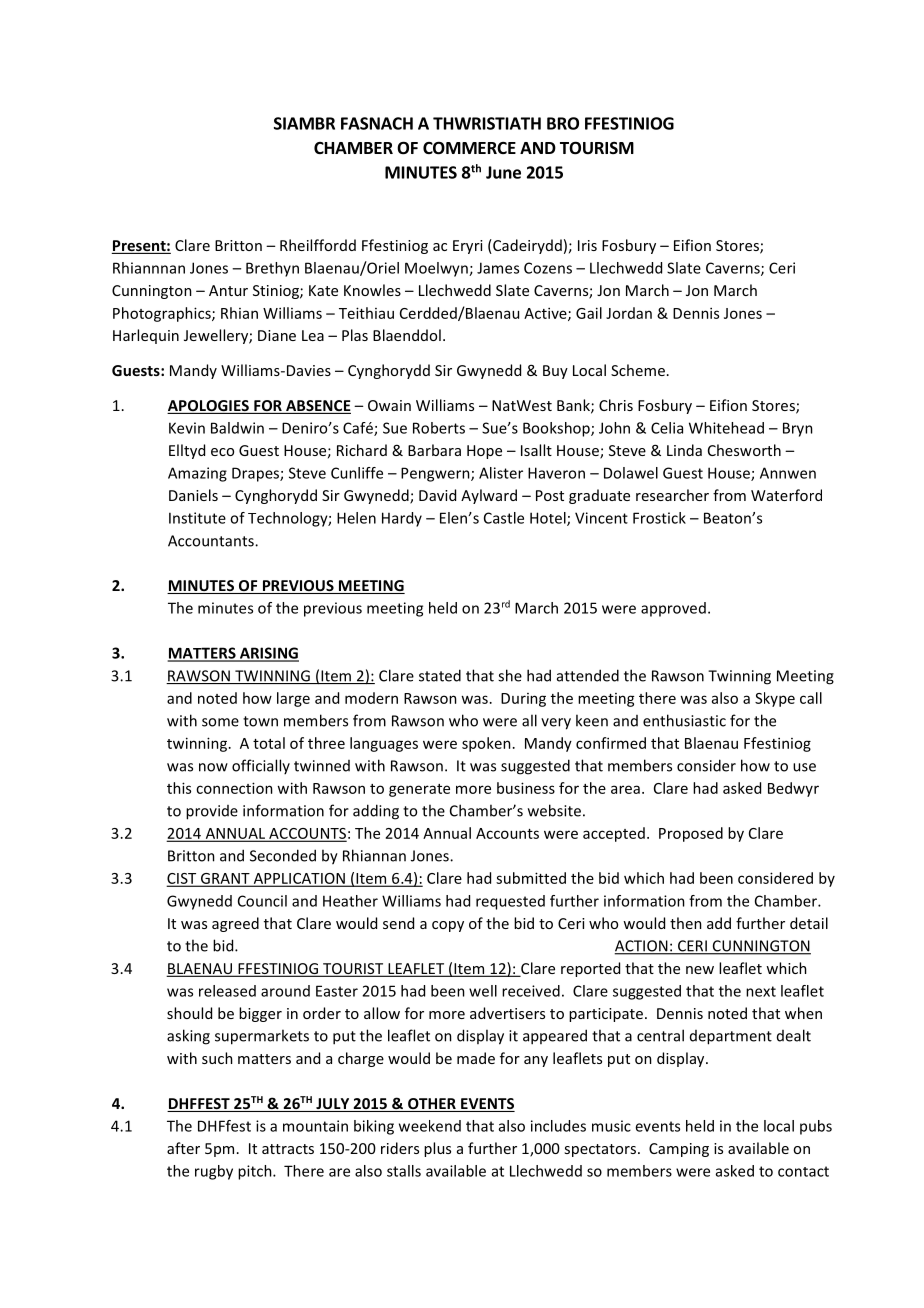 Image resolution: width=924 pixels, height=1308 pixels. What do you see at coordinates (526, 788) in the screenshot?
I see `business` at bounding box center [526, 788].
